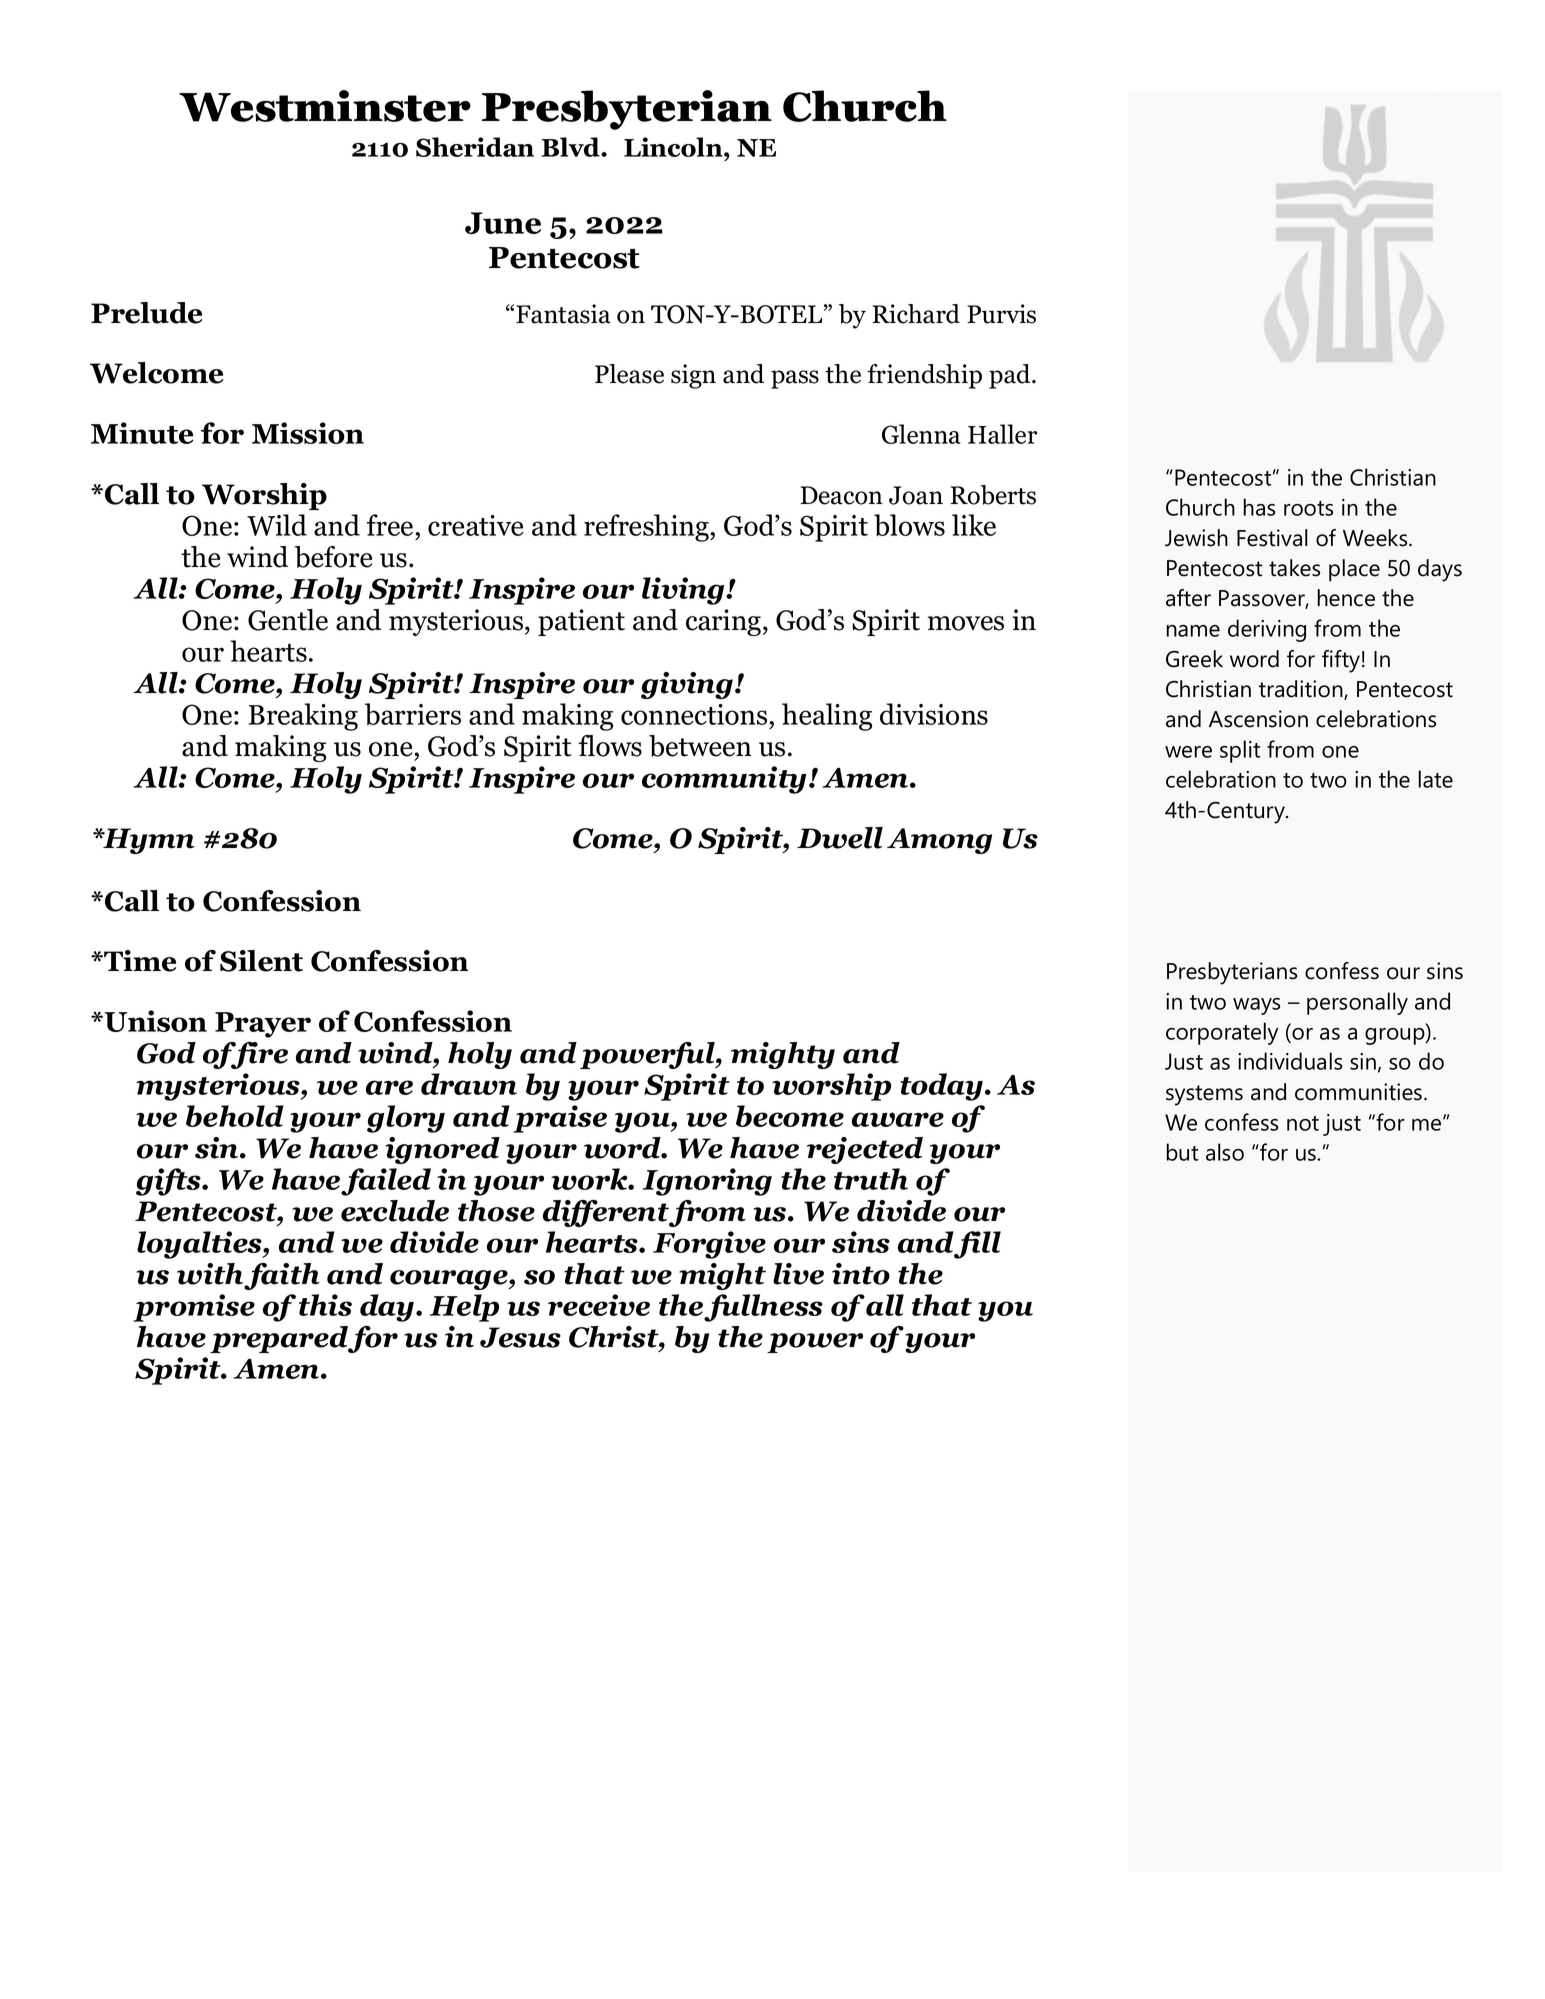 Image resolution: width=1545 pixels, height=1999 pixels. Describe the element at coordinates (325, 106) in the image. I see `Westminster` at that location.
